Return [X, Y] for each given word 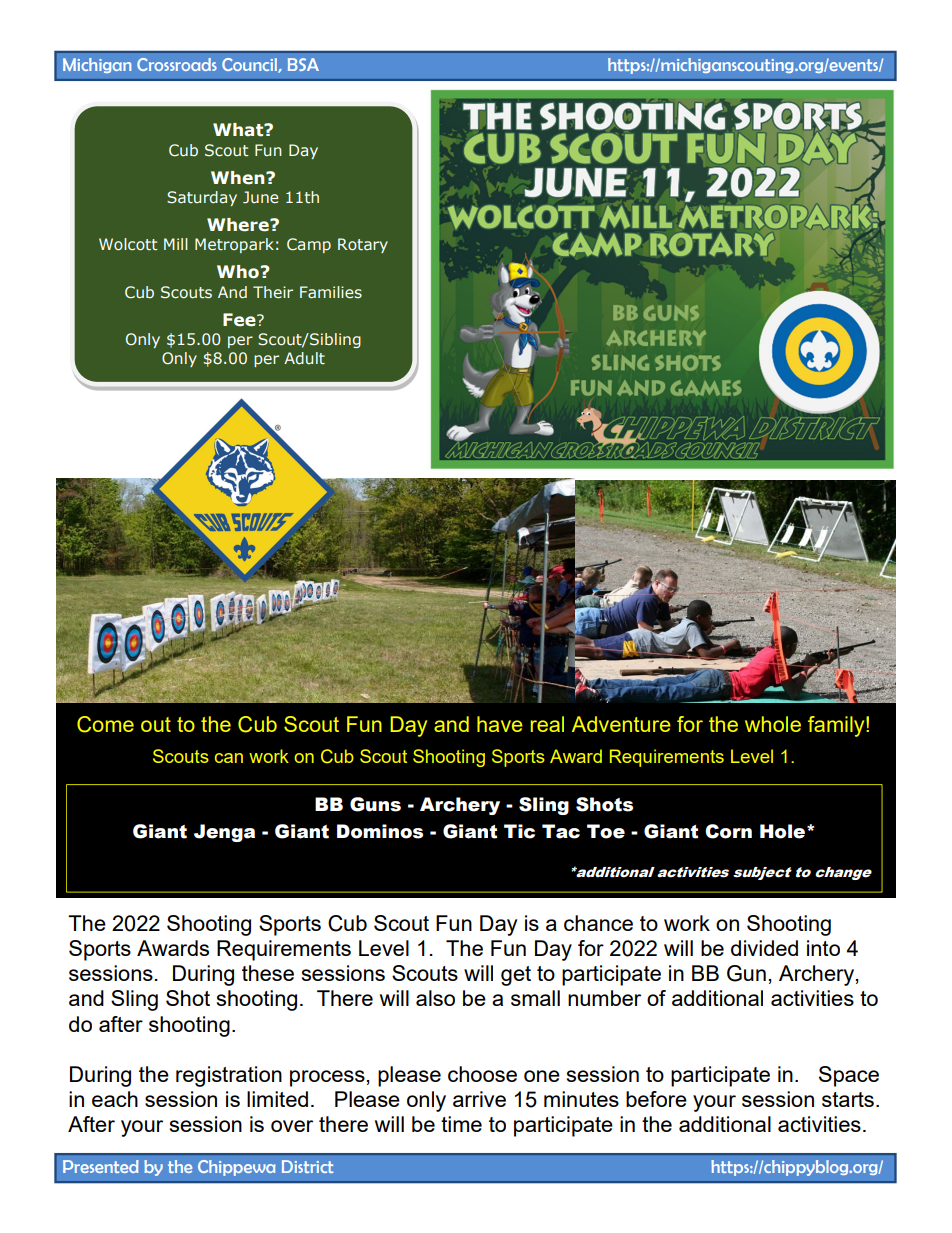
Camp [309, 245]
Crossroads [177, 64]
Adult [304, 358]
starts [848, 1099]
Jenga [224, 833]
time [461, 1124]
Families [331, 292]
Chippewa [237, 1168]
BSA [303, 64]
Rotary [363, 245]
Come [105, 724]
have [500, 724]
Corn [728, 831]
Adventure [621, 724]
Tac [561, 831]
